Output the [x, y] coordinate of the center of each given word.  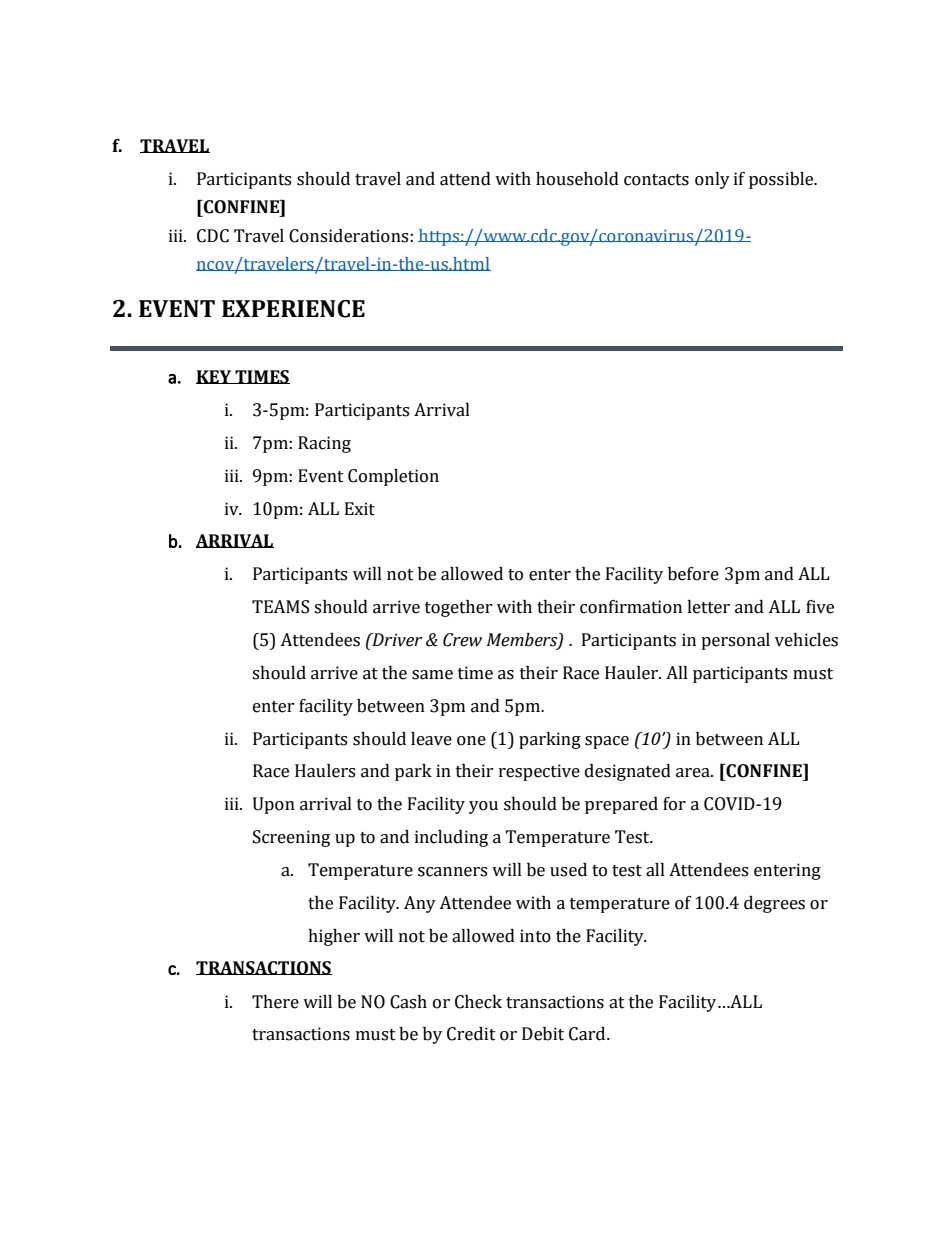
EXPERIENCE [293, 309]
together [459, 608]
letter [708, 607]
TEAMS [280, 607]
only [712, 180]
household [577, 179]
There [275, 1002]
